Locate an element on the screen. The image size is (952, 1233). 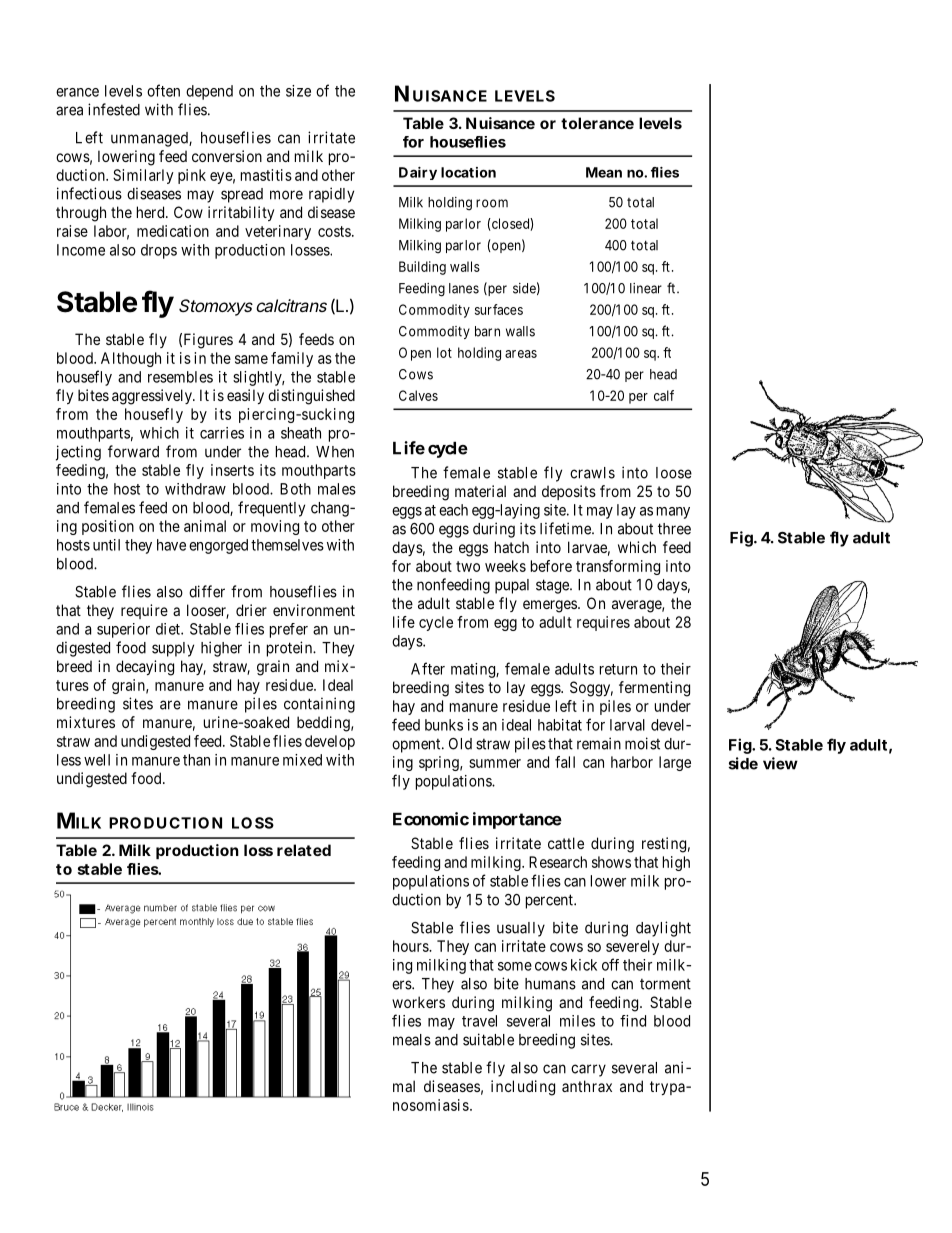
linear is located at coordinates (646, 288).
